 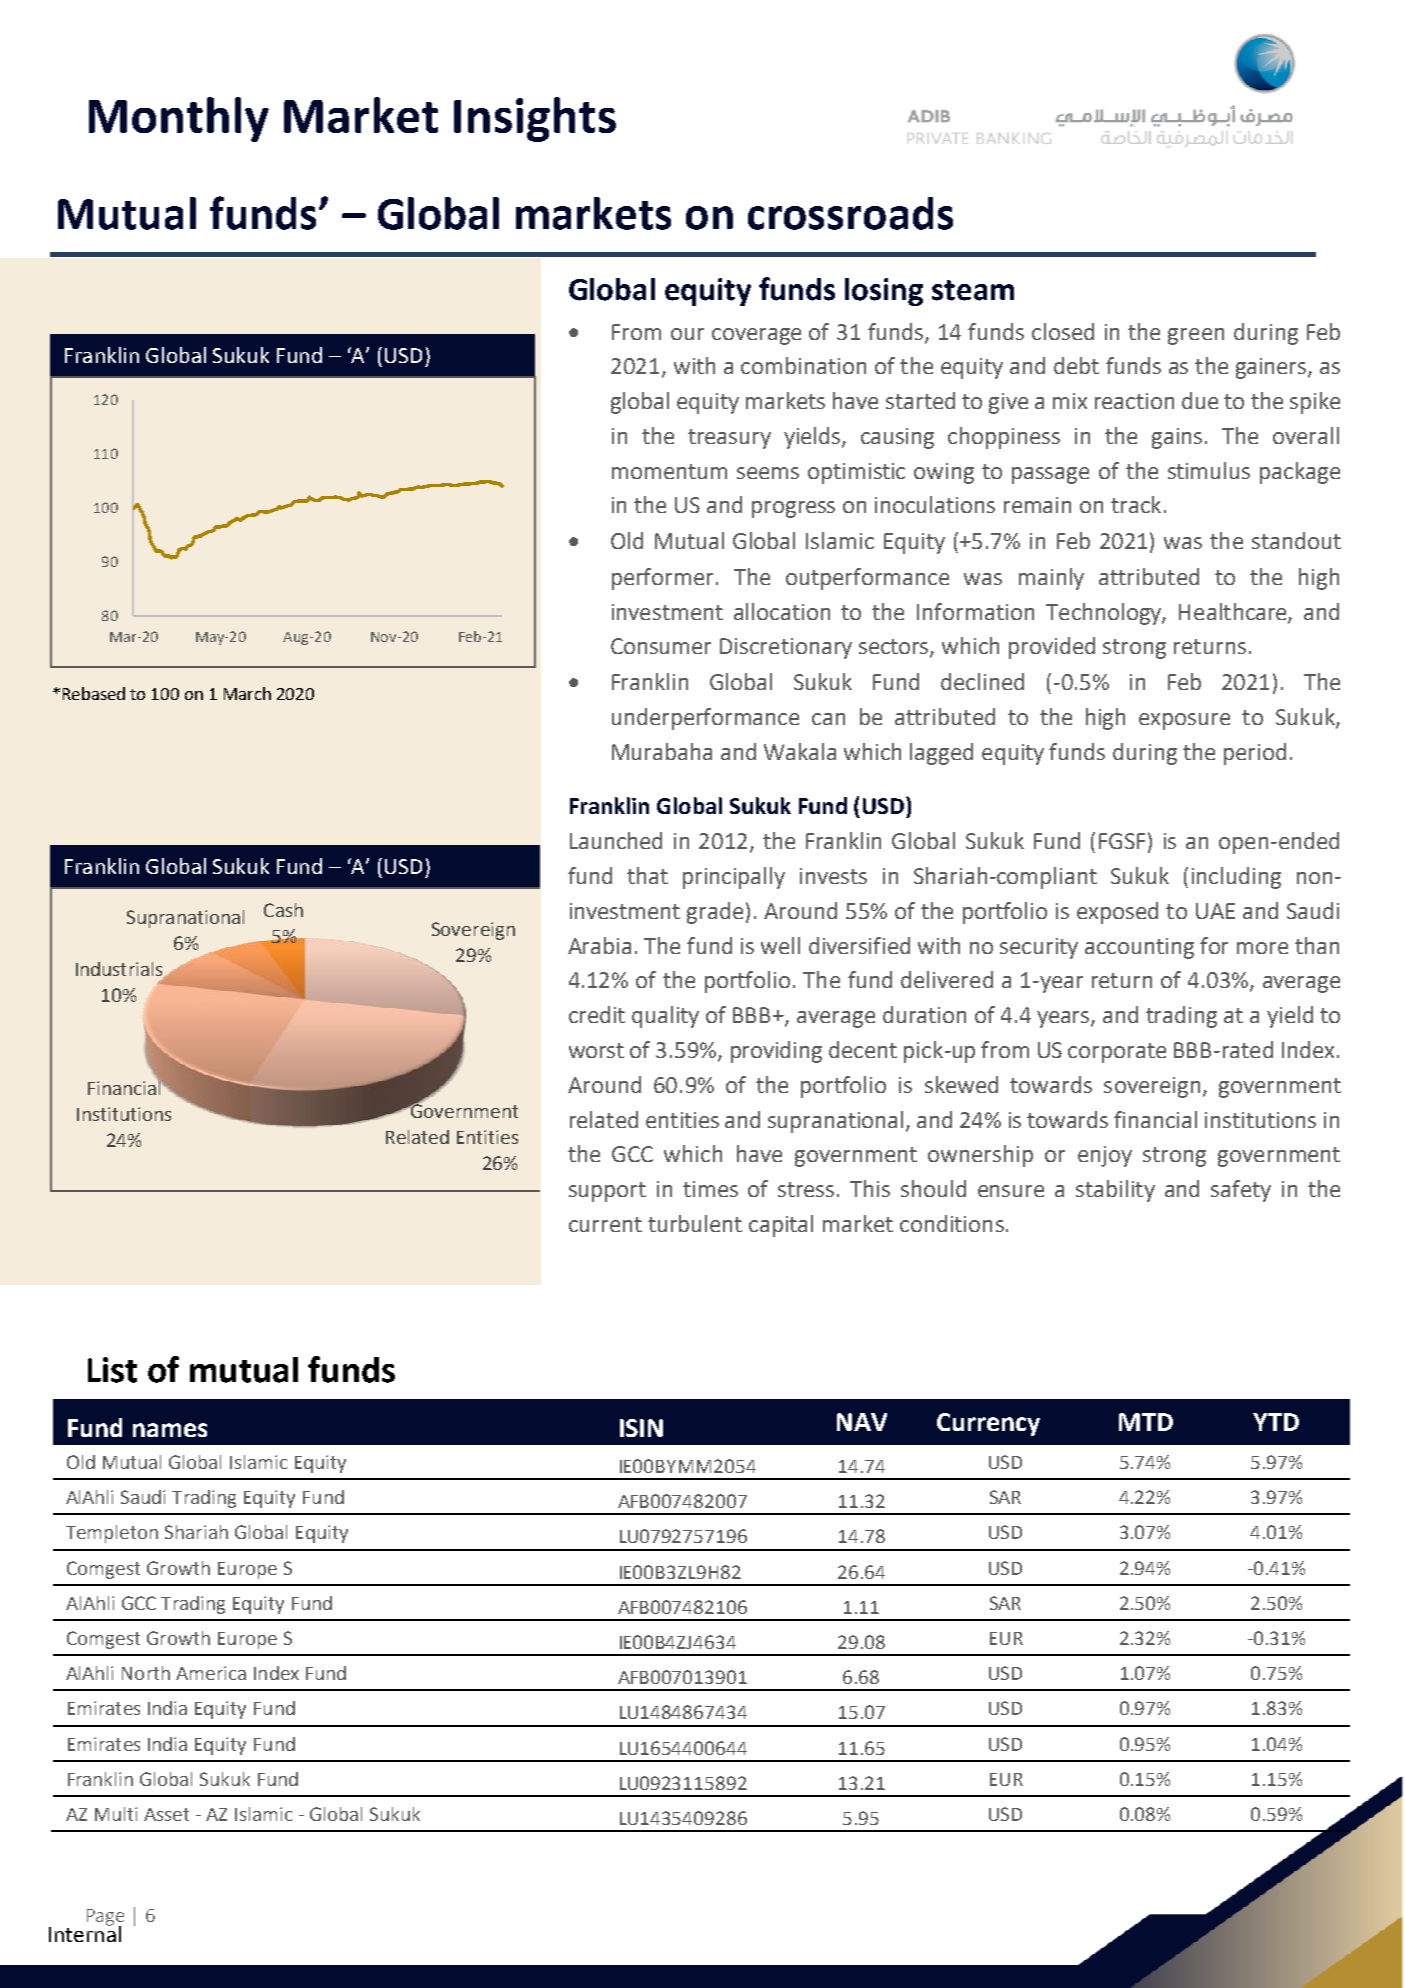 I want to click on green, so click(x=1196, y=336).
